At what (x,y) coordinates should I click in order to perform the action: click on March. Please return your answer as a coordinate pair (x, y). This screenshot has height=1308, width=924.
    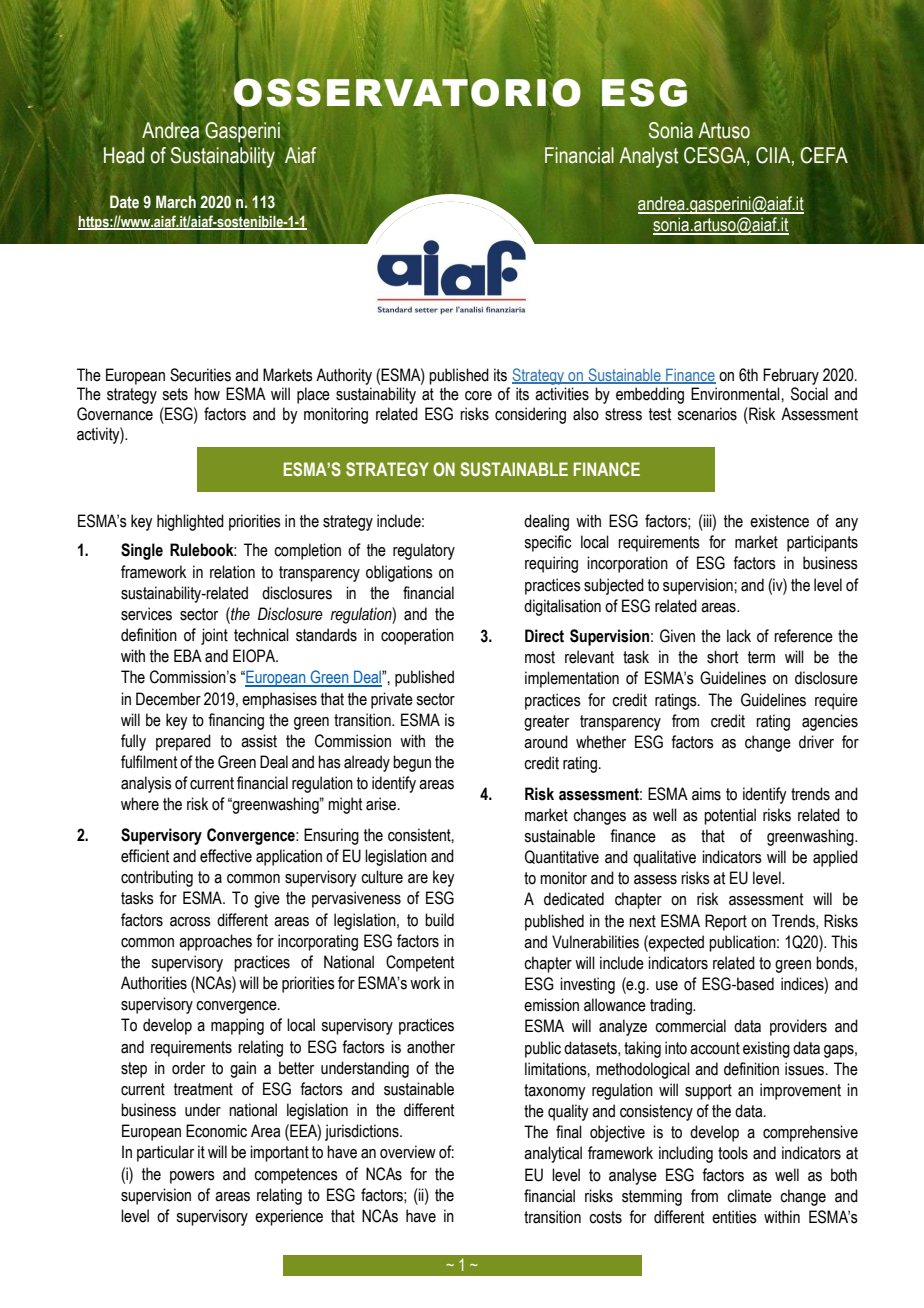
    Looking at the image, I should click on (176, 202).
